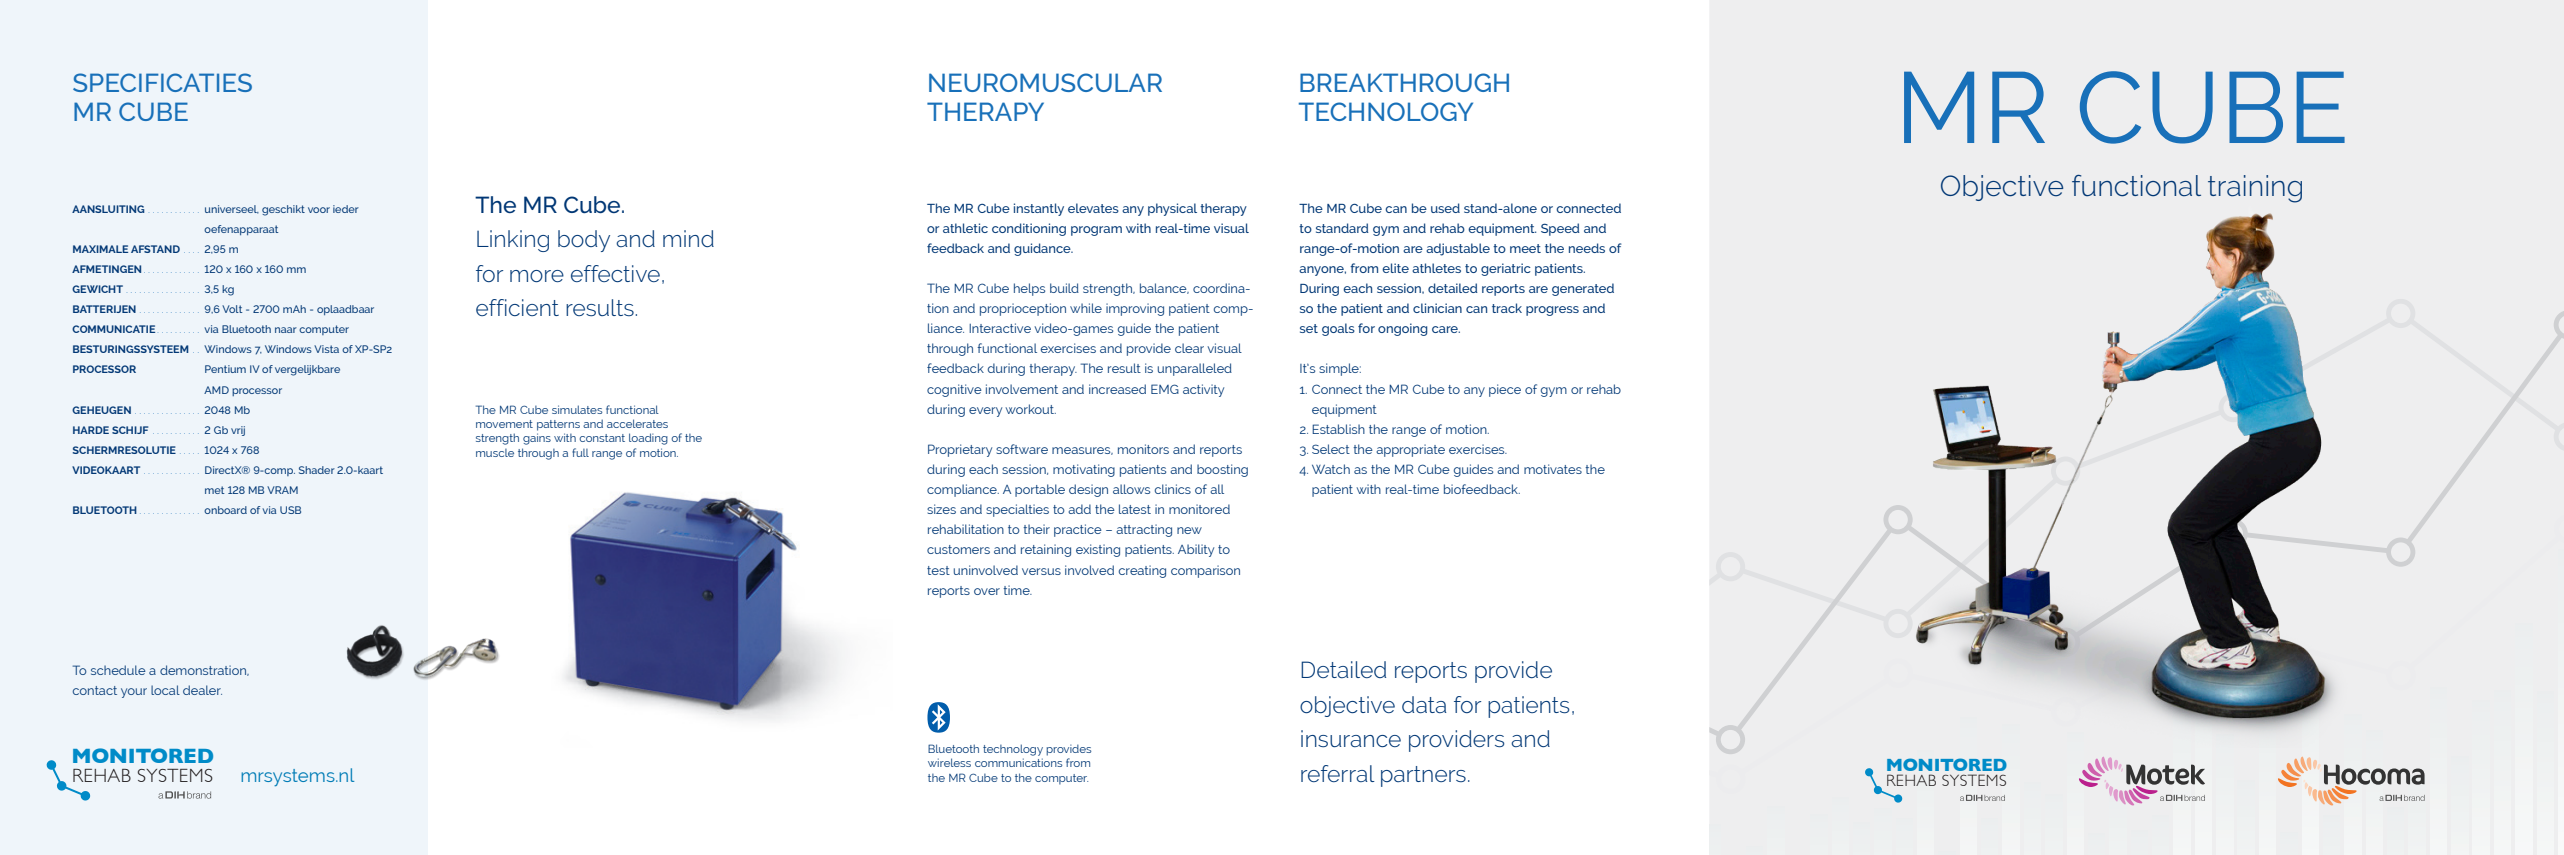  Describe the element at coordinates (290, 510) in the screenshot. I see `USB` at that location.
